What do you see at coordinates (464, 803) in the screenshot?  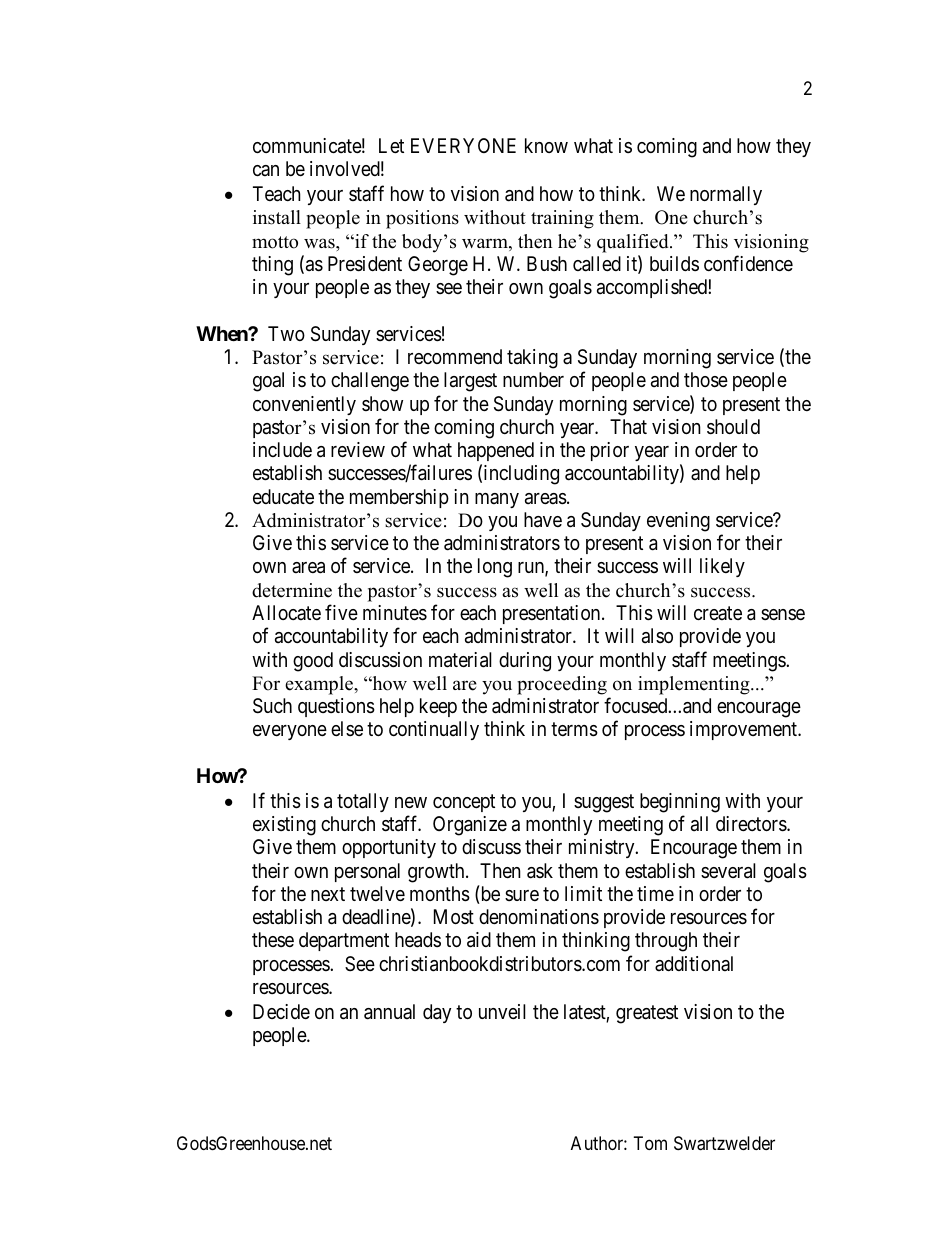 I see `concept` at bounding box center [464, 803].
